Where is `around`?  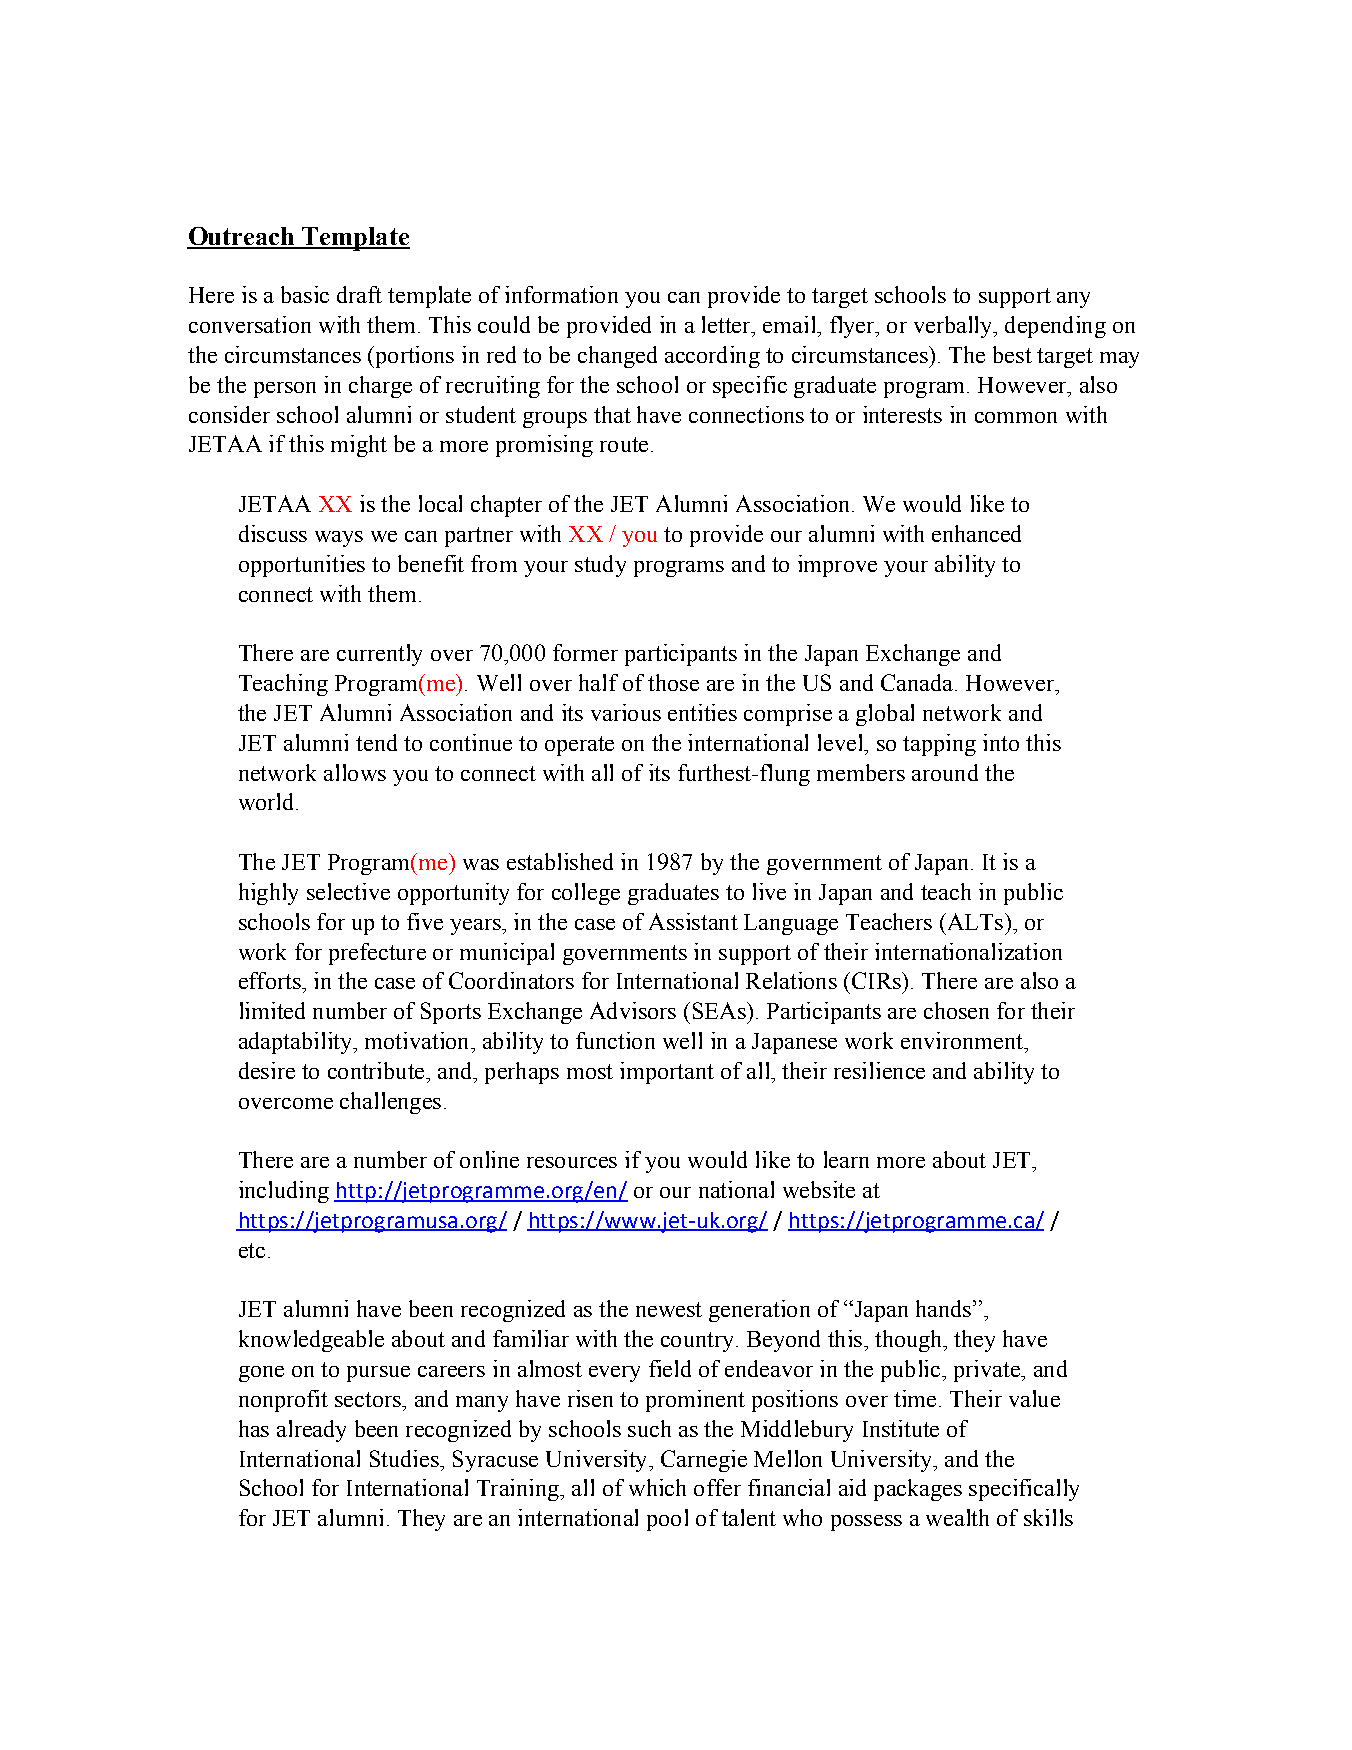 around is located at coordinates (945, 772).
